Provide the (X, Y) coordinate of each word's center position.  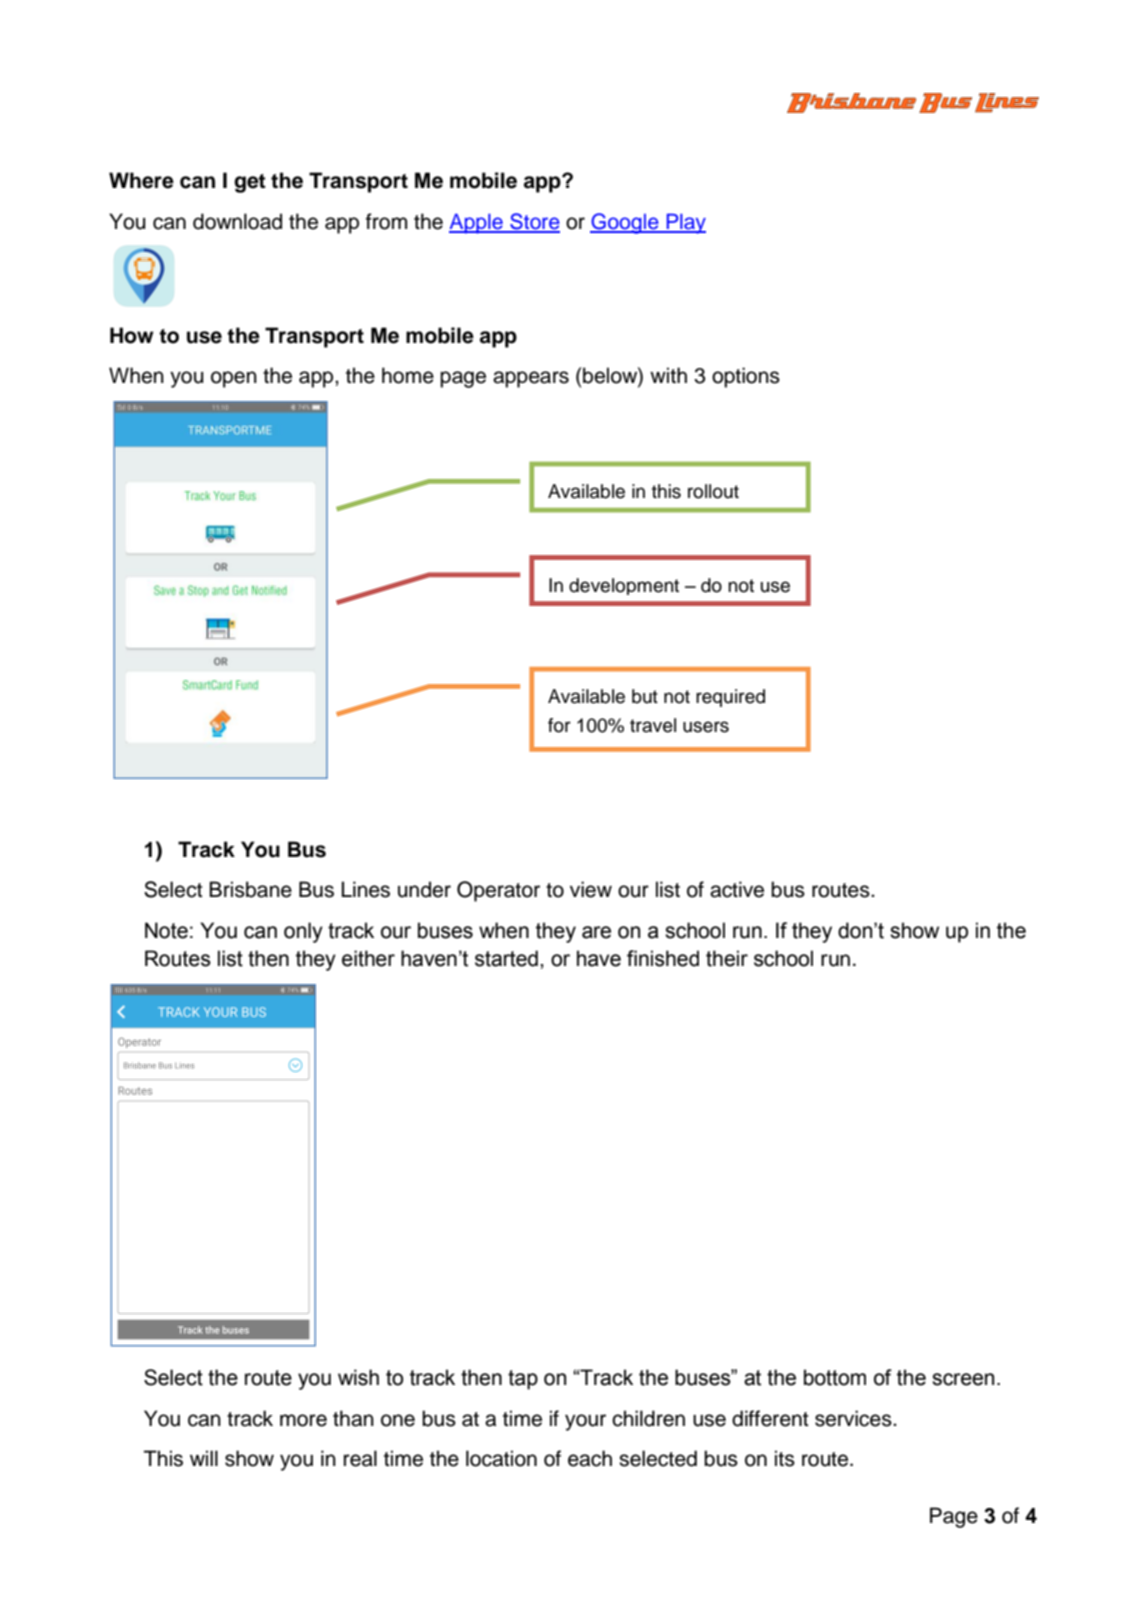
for (559, 725)
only (303, 932)
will (204, 1458)
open (234, 379)
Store (534, 222)
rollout (713, 491)
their (727, 958)
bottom (835, 1377)
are (596, 932)
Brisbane (250, 889)
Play (685, 224)
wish (358, 1377)
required (730, 698)
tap (523, 1380)
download (237, 221)
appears (531, 379)
